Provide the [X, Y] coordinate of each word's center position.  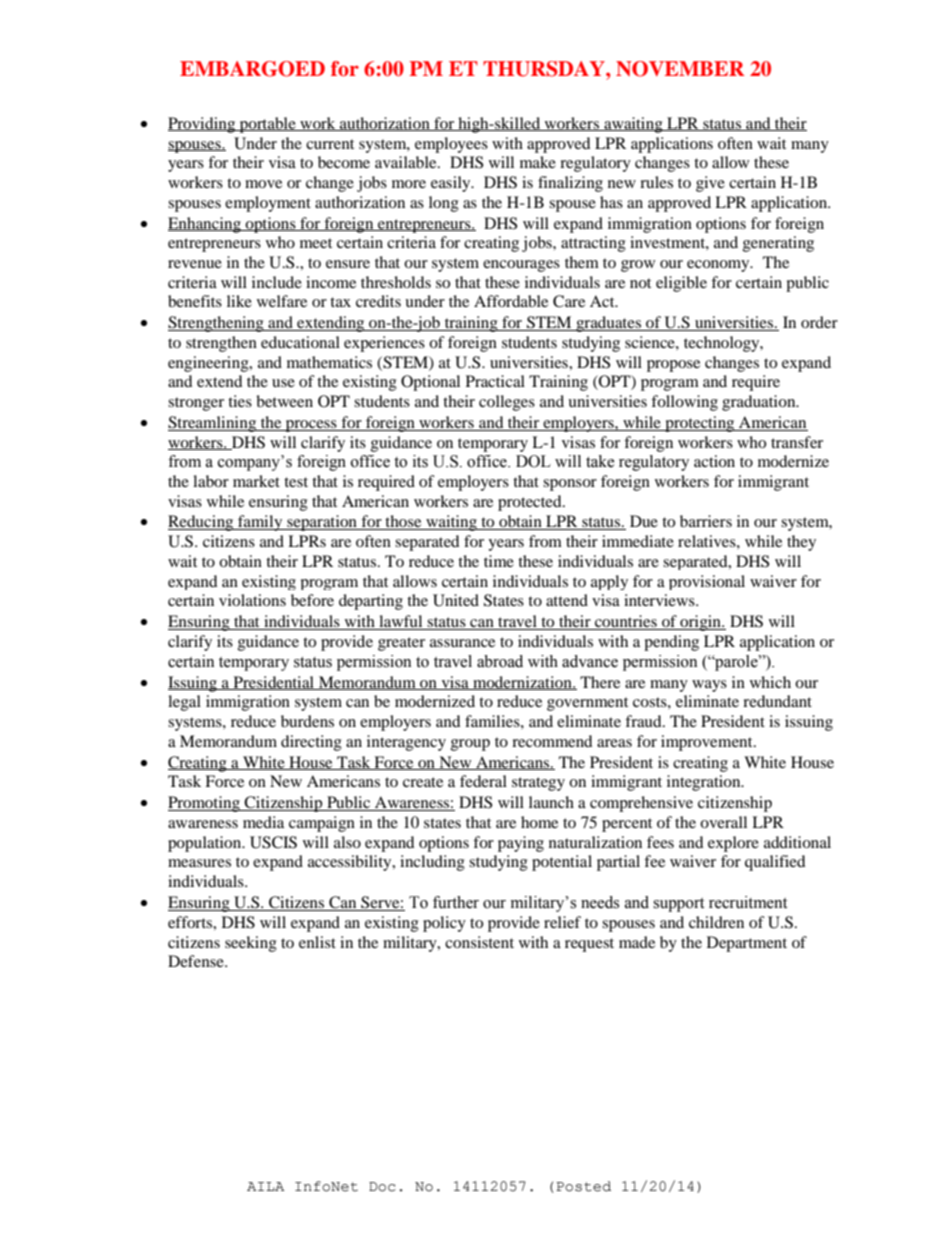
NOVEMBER [680, 69]
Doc [382, 1187]
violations [252, 600]
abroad [500, 661]
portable [267, 125]
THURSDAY [545, 69]
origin [700, 623]
